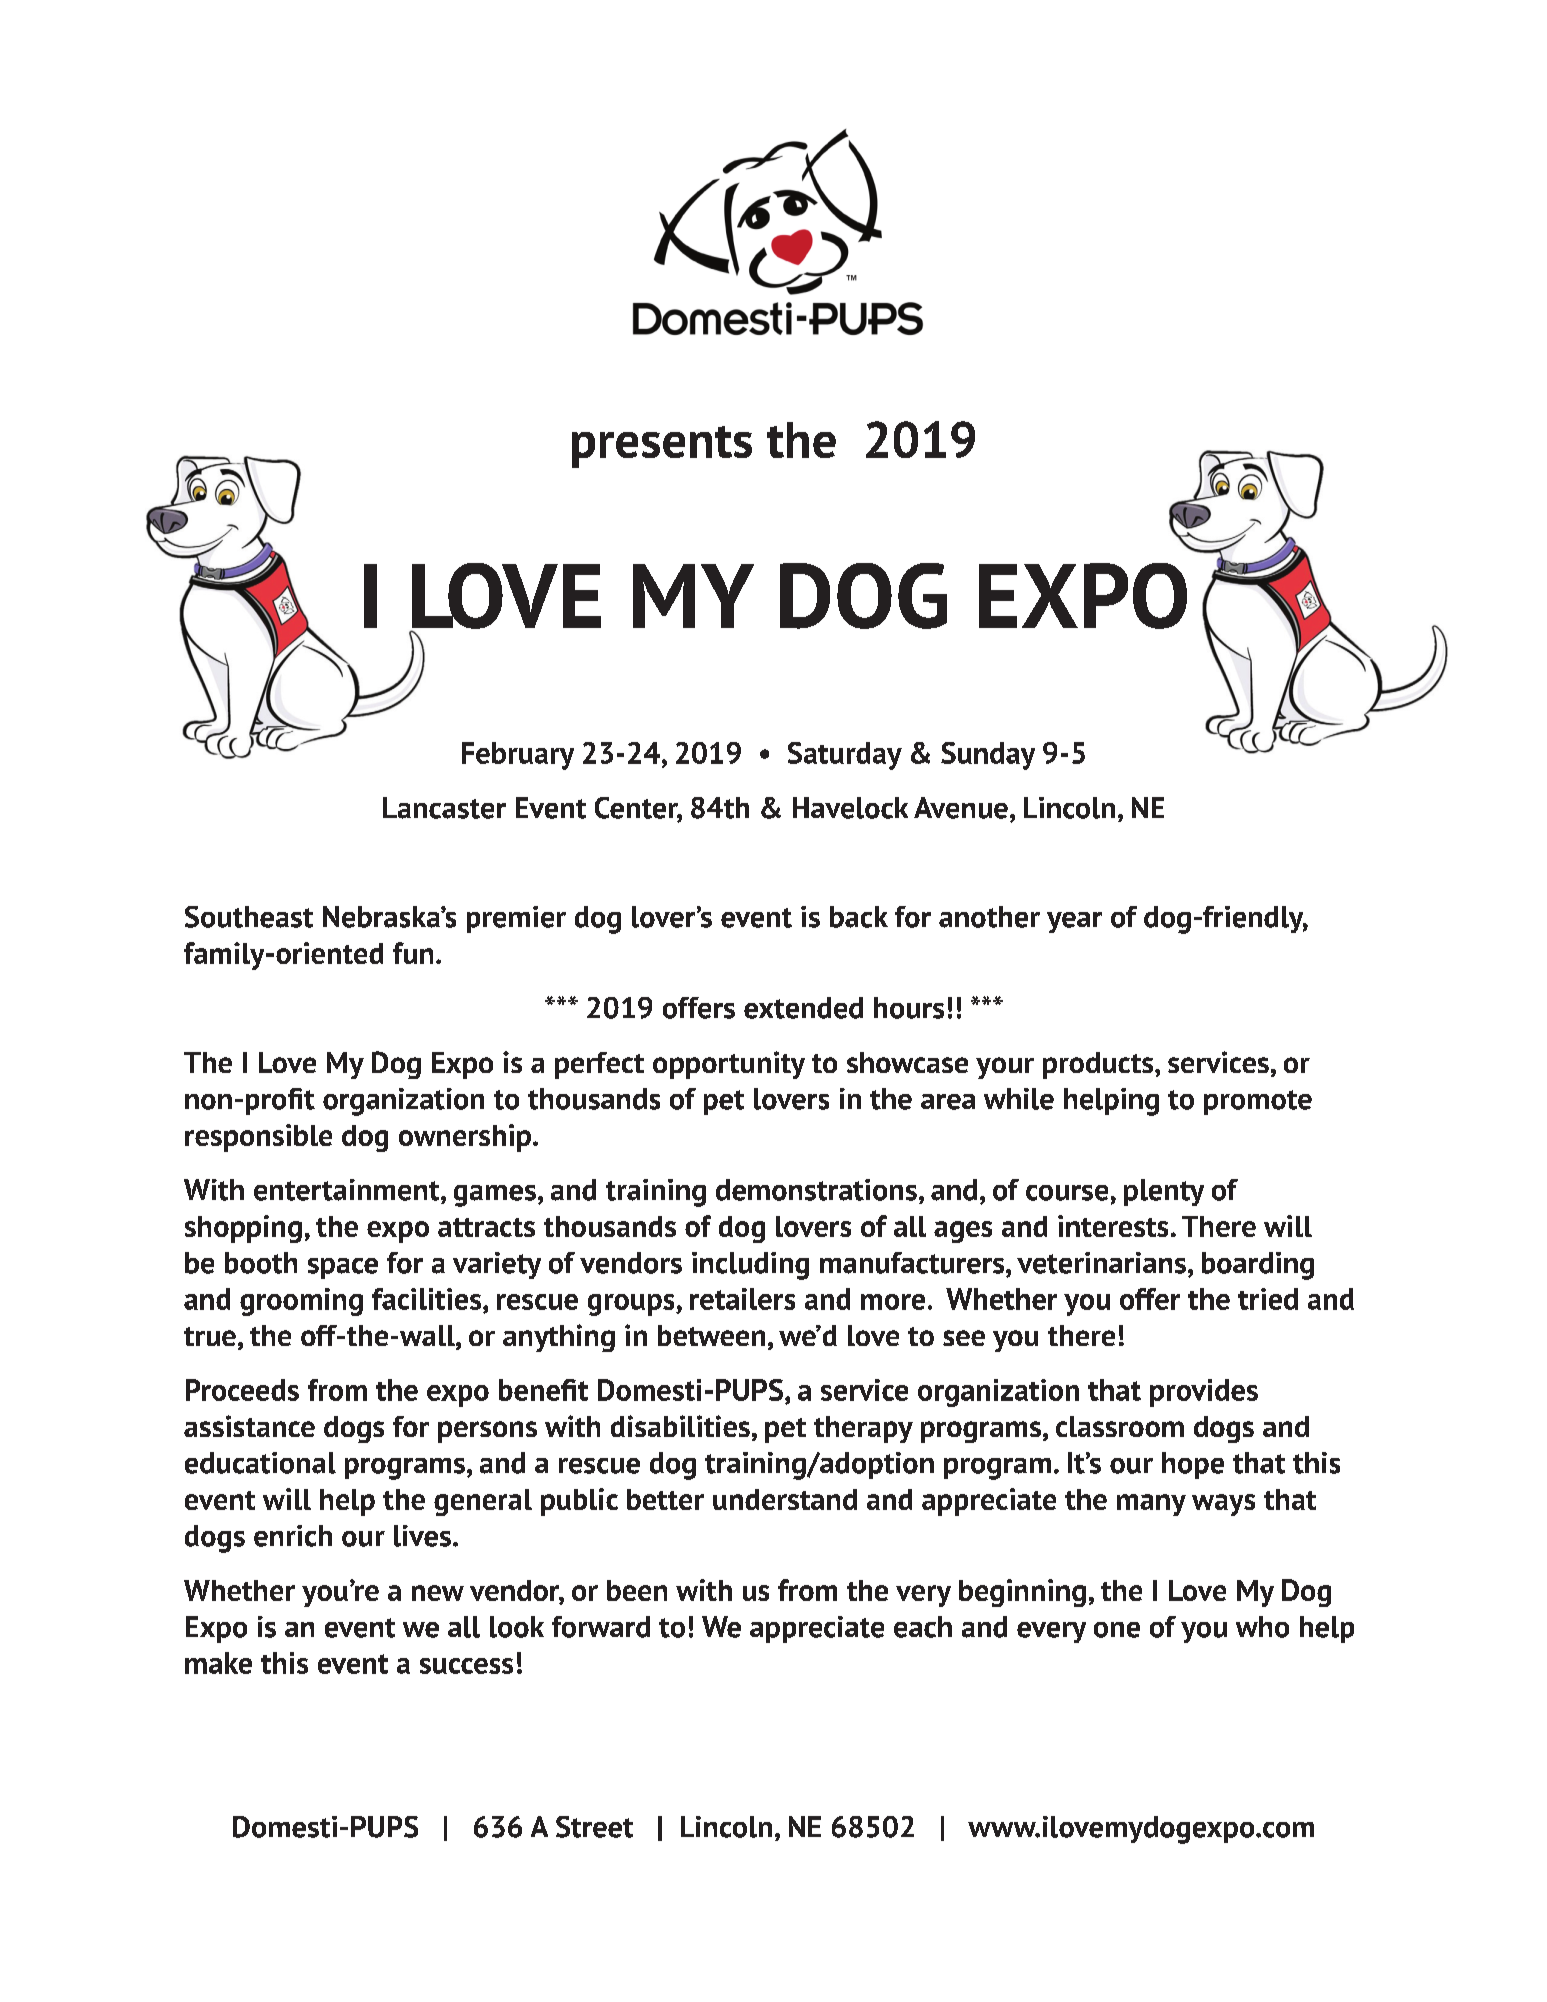 This screenshot has height=2002, width=1547. What do you see at coordinates (260, 1463) in the screenshot?
I see `educational` at bounding box center [260, 1463].
